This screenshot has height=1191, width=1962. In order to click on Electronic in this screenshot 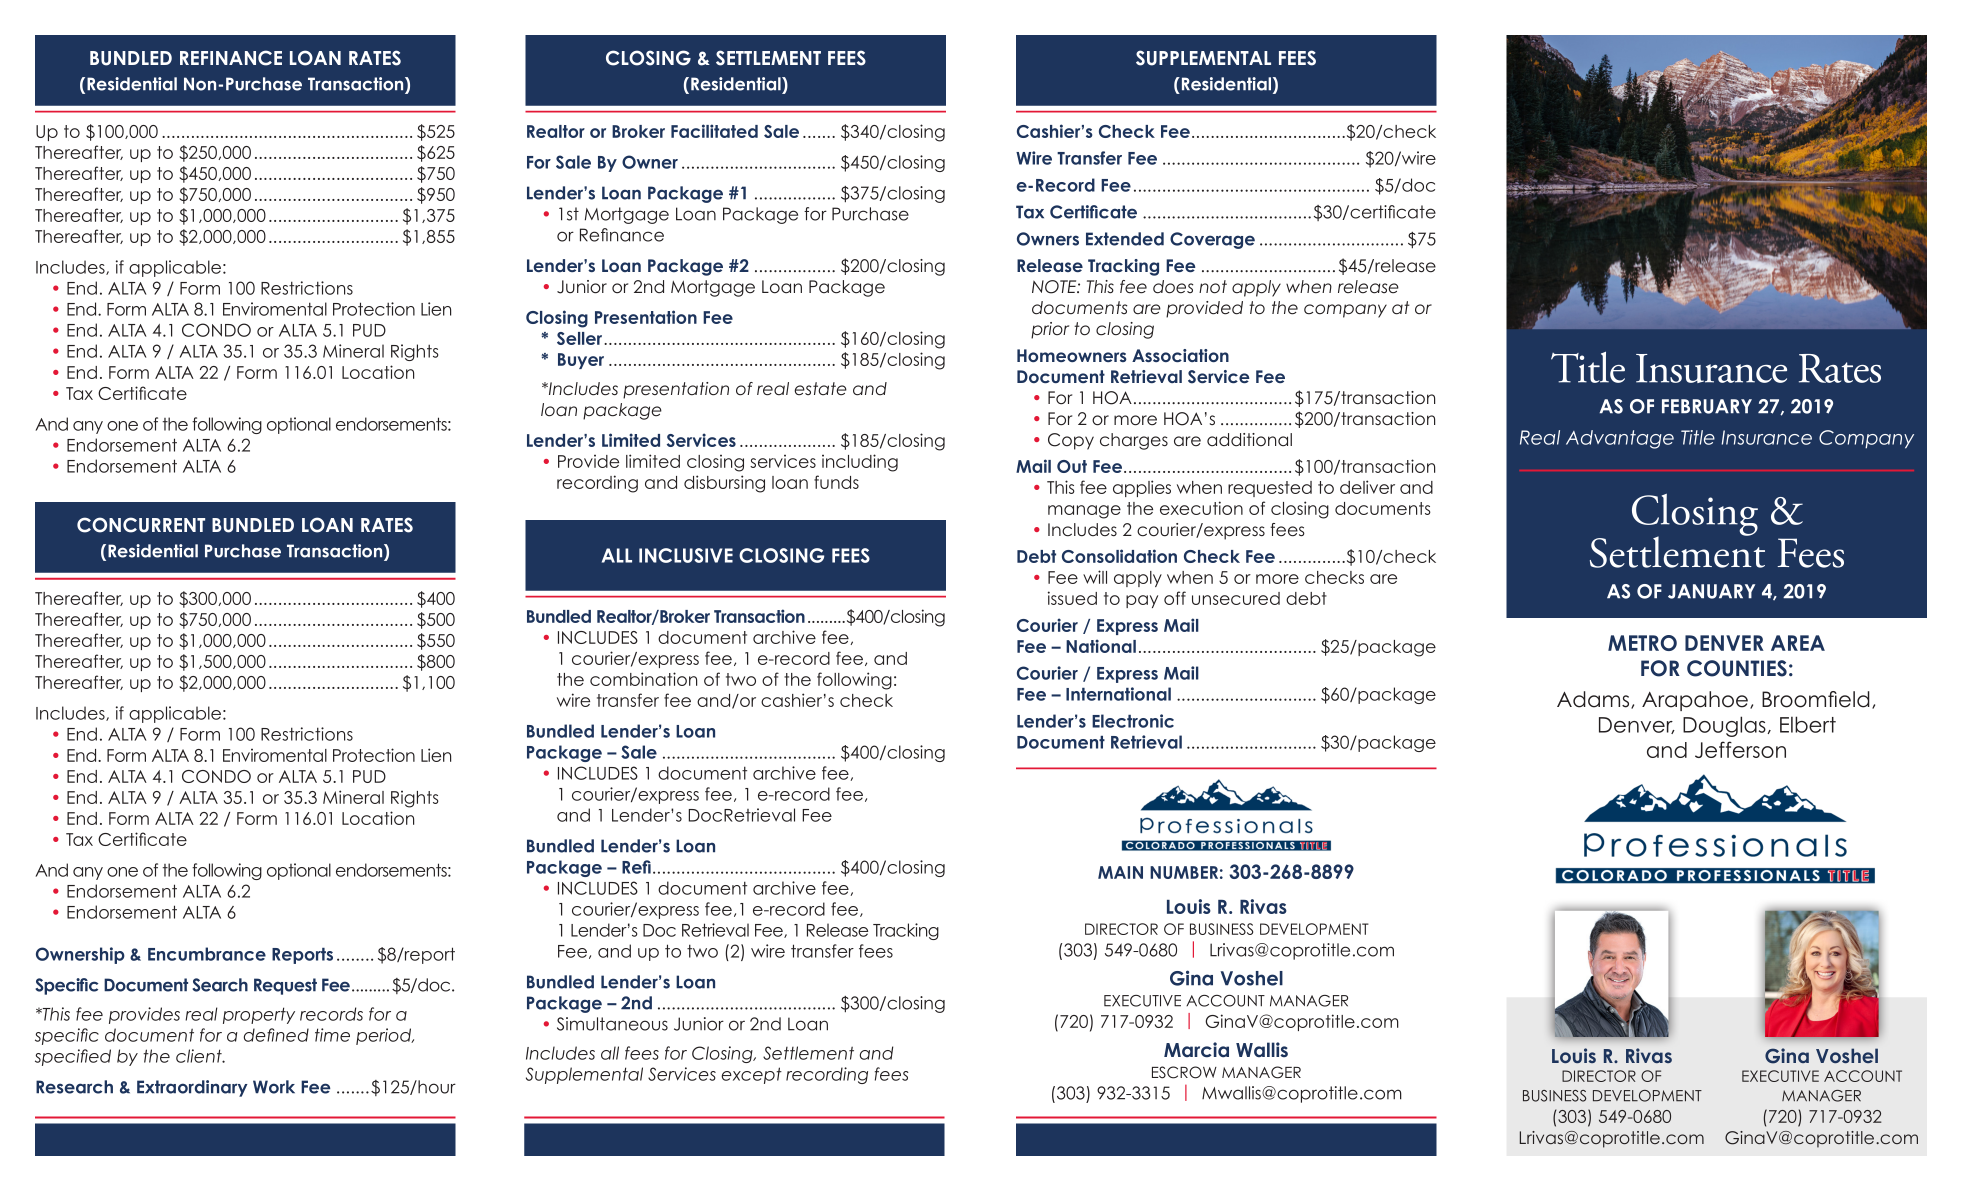, I will do `click(1133, 721)`.
